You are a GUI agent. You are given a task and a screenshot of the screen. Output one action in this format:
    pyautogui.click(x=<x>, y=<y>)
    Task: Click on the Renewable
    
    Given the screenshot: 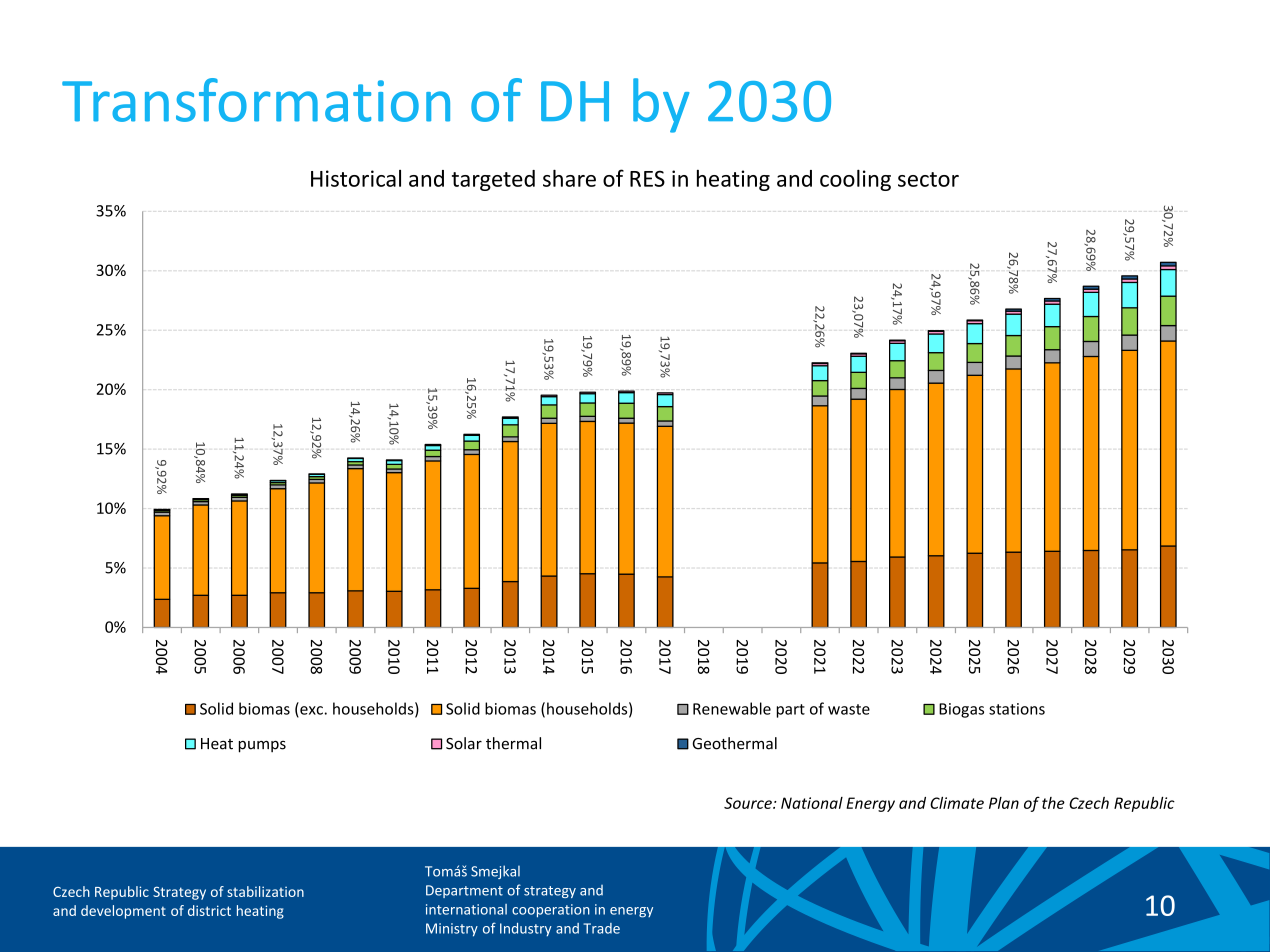 What is the action you would take?
    pyautogui.click(x=732, y=708)
